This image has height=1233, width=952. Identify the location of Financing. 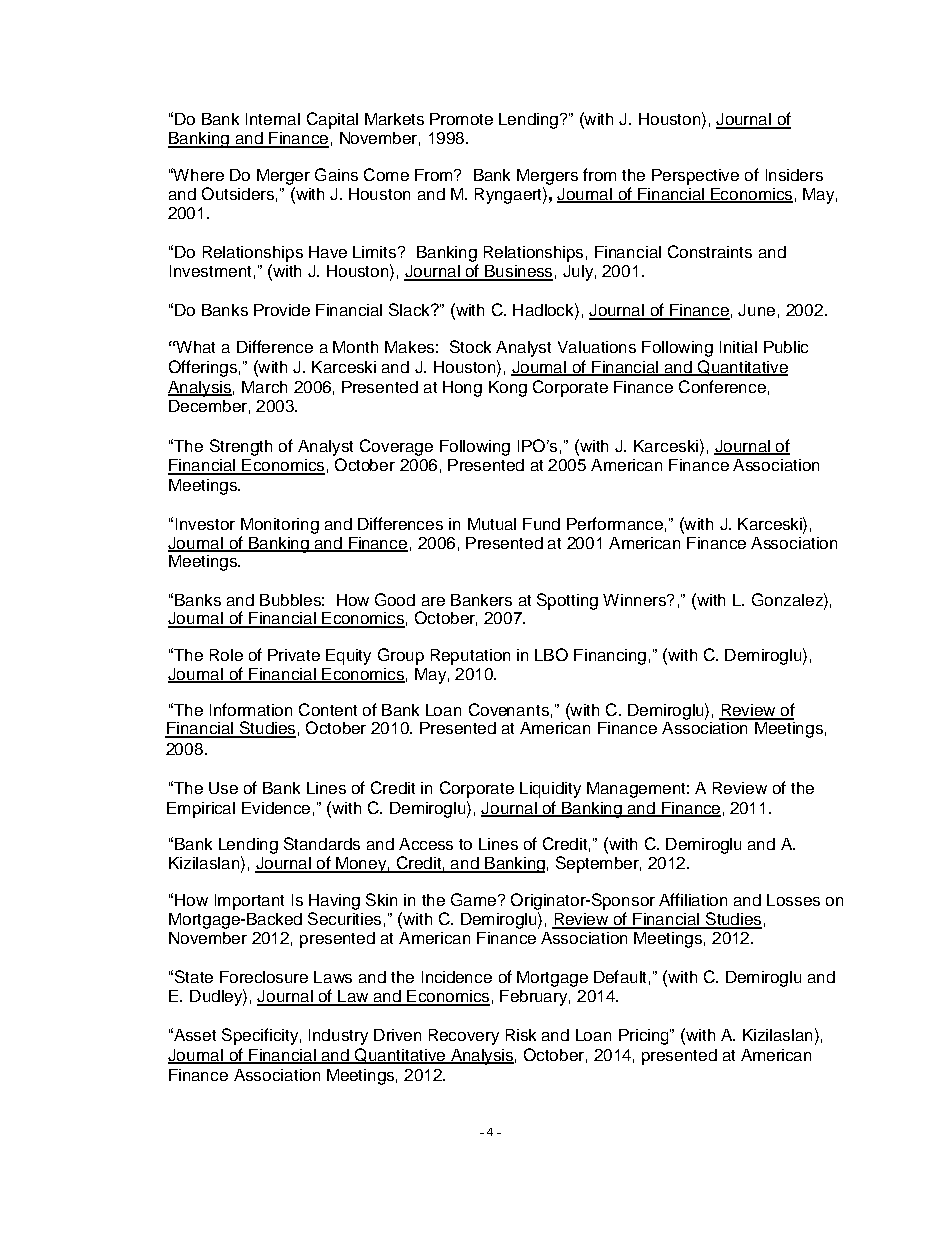
(610, 657).
